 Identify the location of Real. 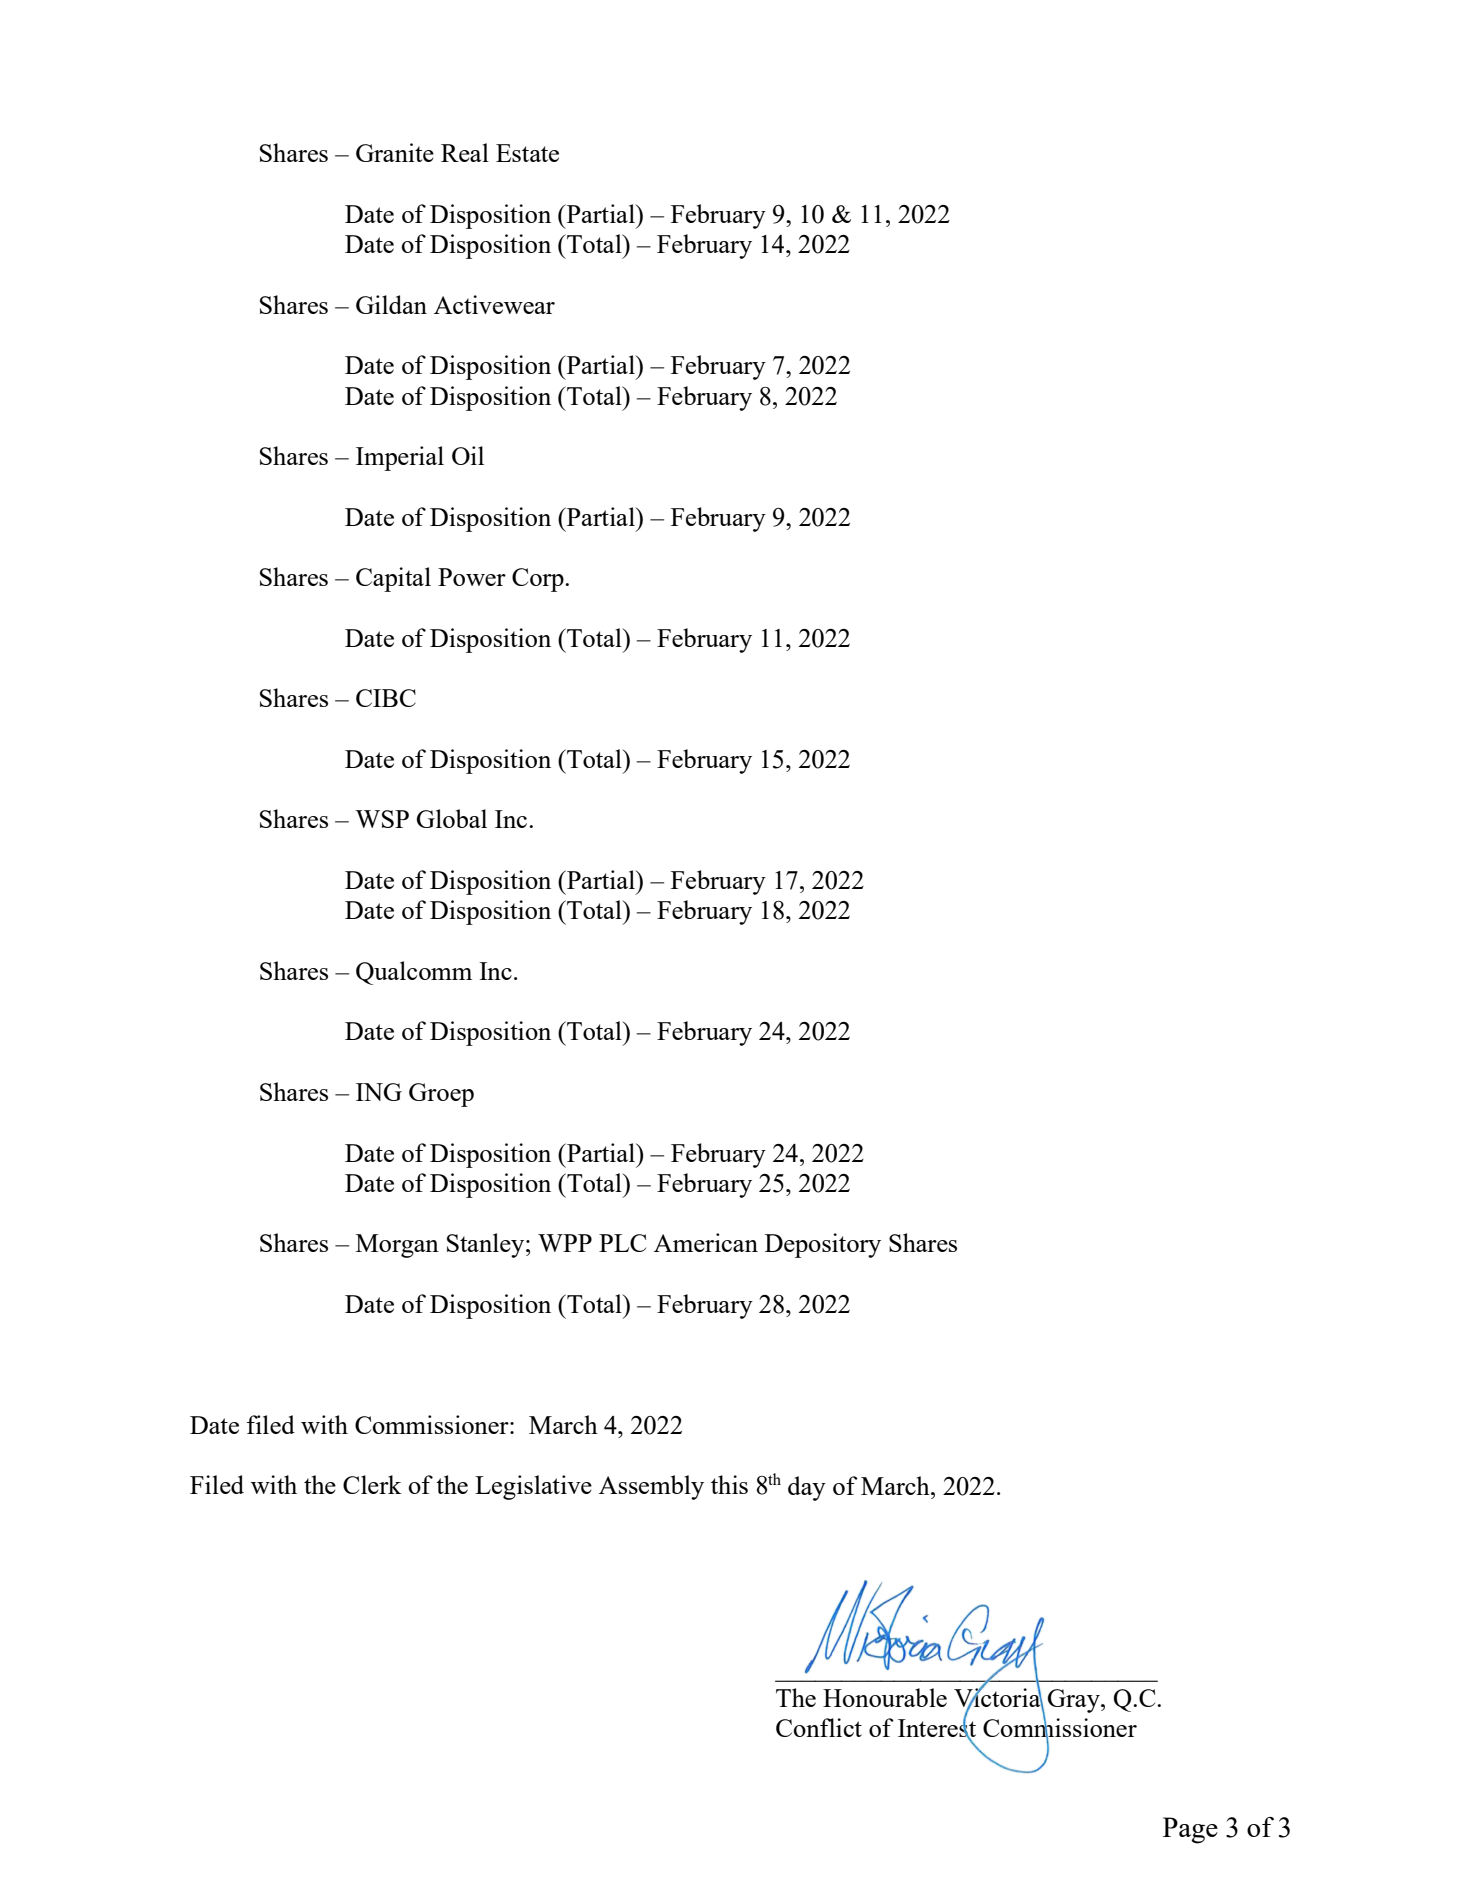
(465, 152).
